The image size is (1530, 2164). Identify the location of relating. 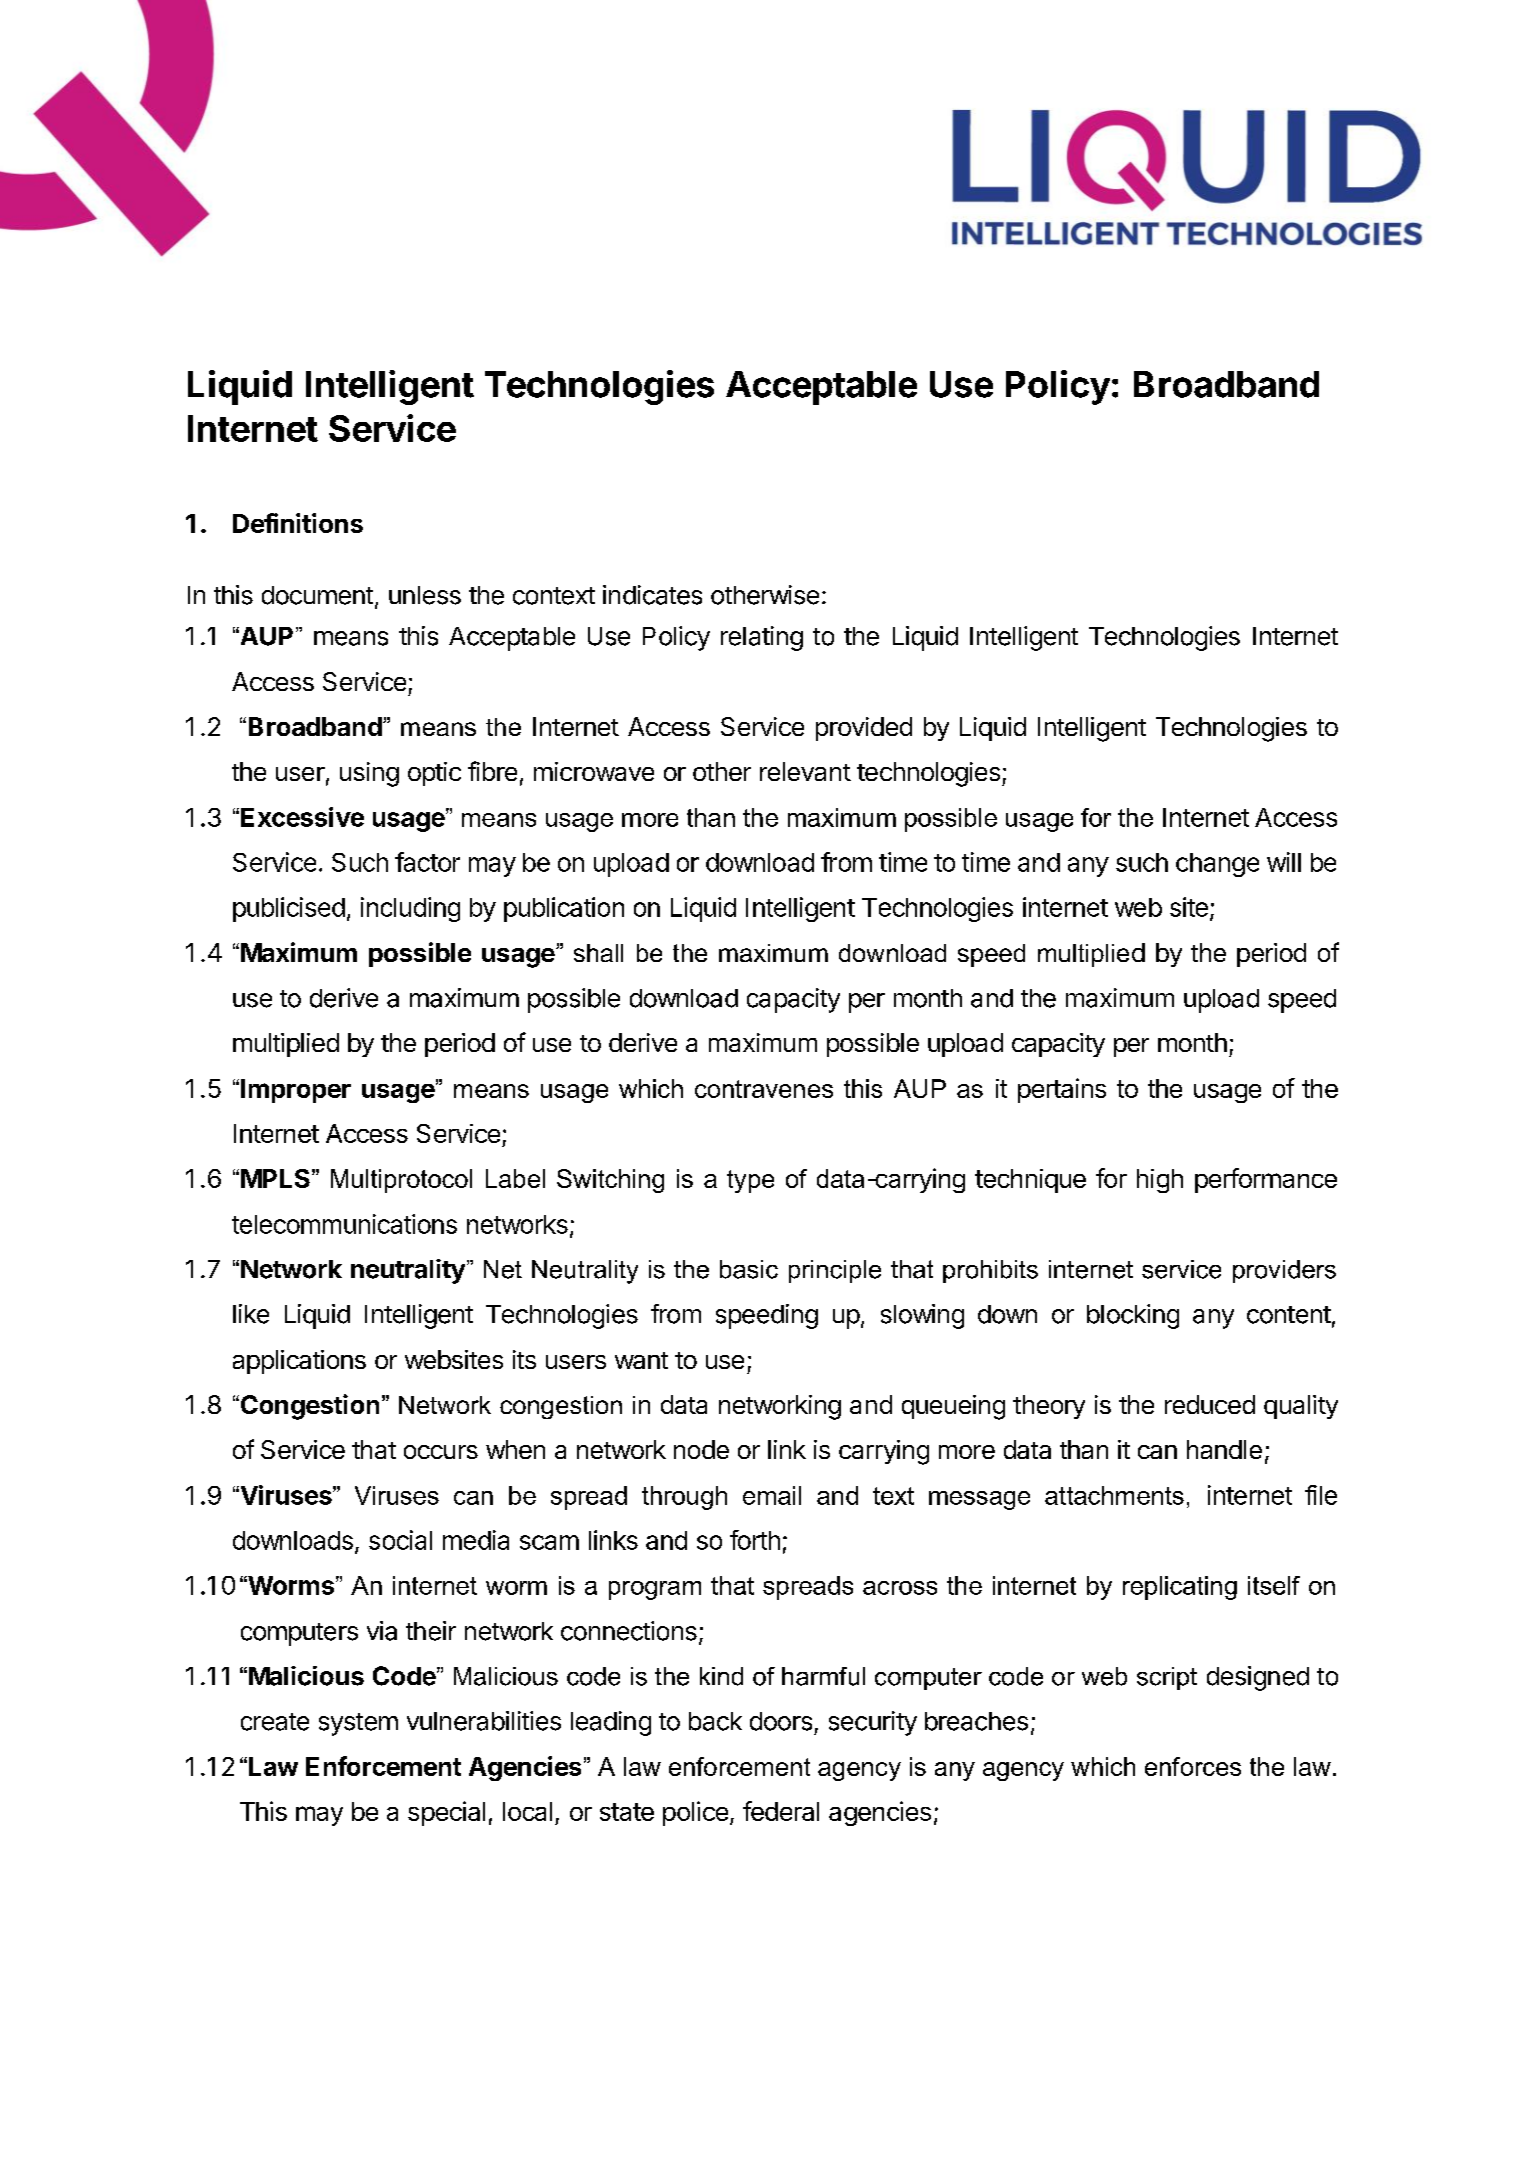
(762, 638).
